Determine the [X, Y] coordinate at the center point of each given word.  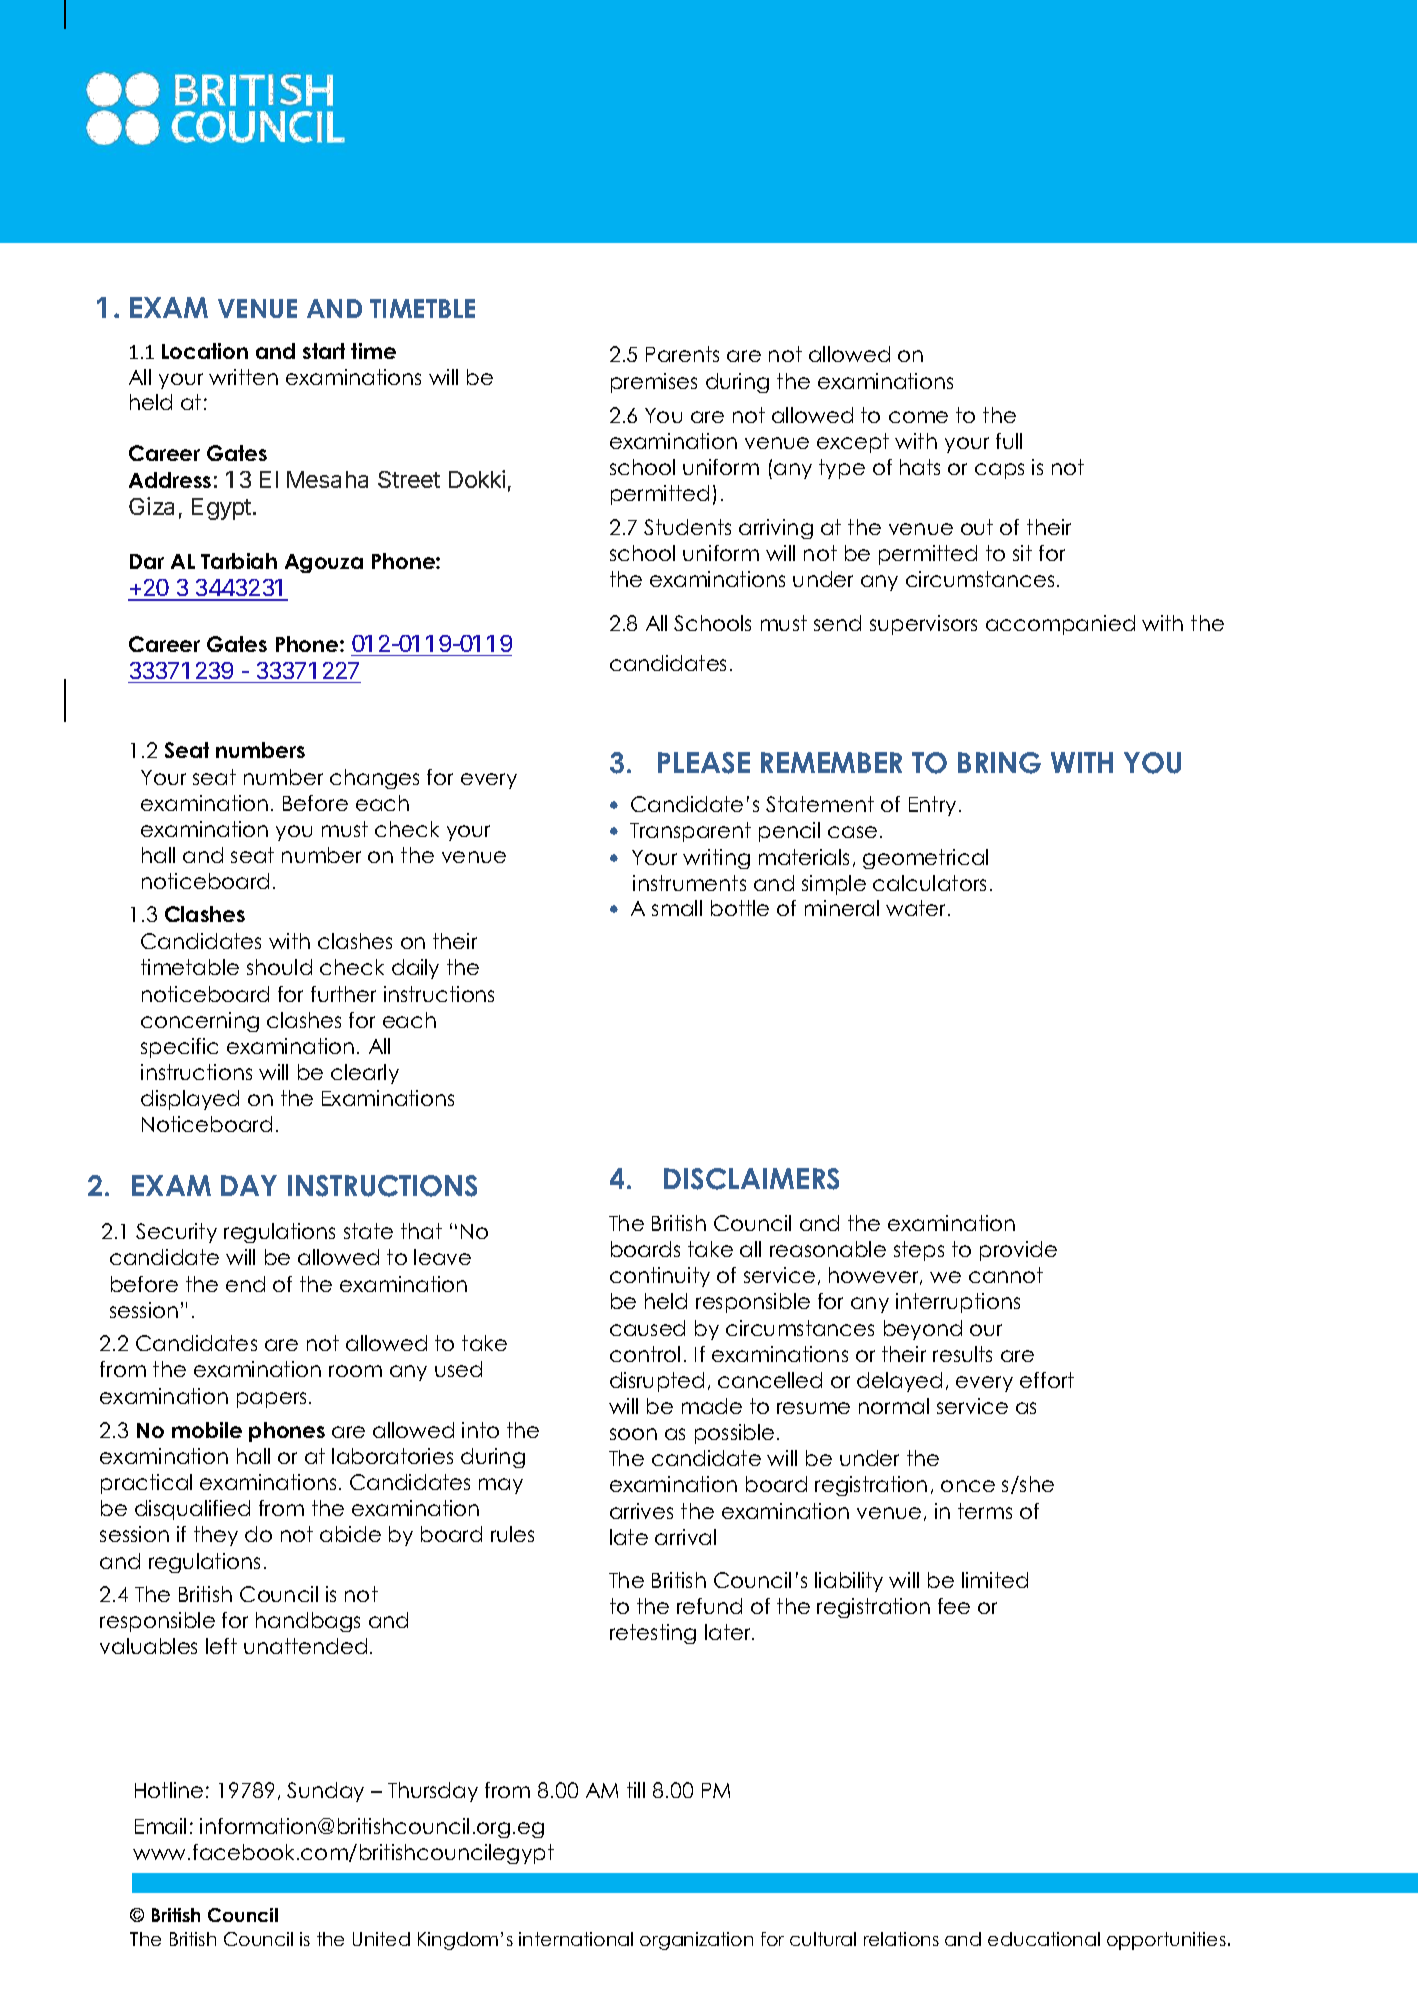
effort [1047, 1380]
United [381, 1939]
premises [654, 383]
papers [271, 1400]
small [677, 908]
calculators [929, 883]
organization [696, 1941]
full [1009, 441]
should [279, 967]
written [243, 377]
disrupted [657, 1382]
